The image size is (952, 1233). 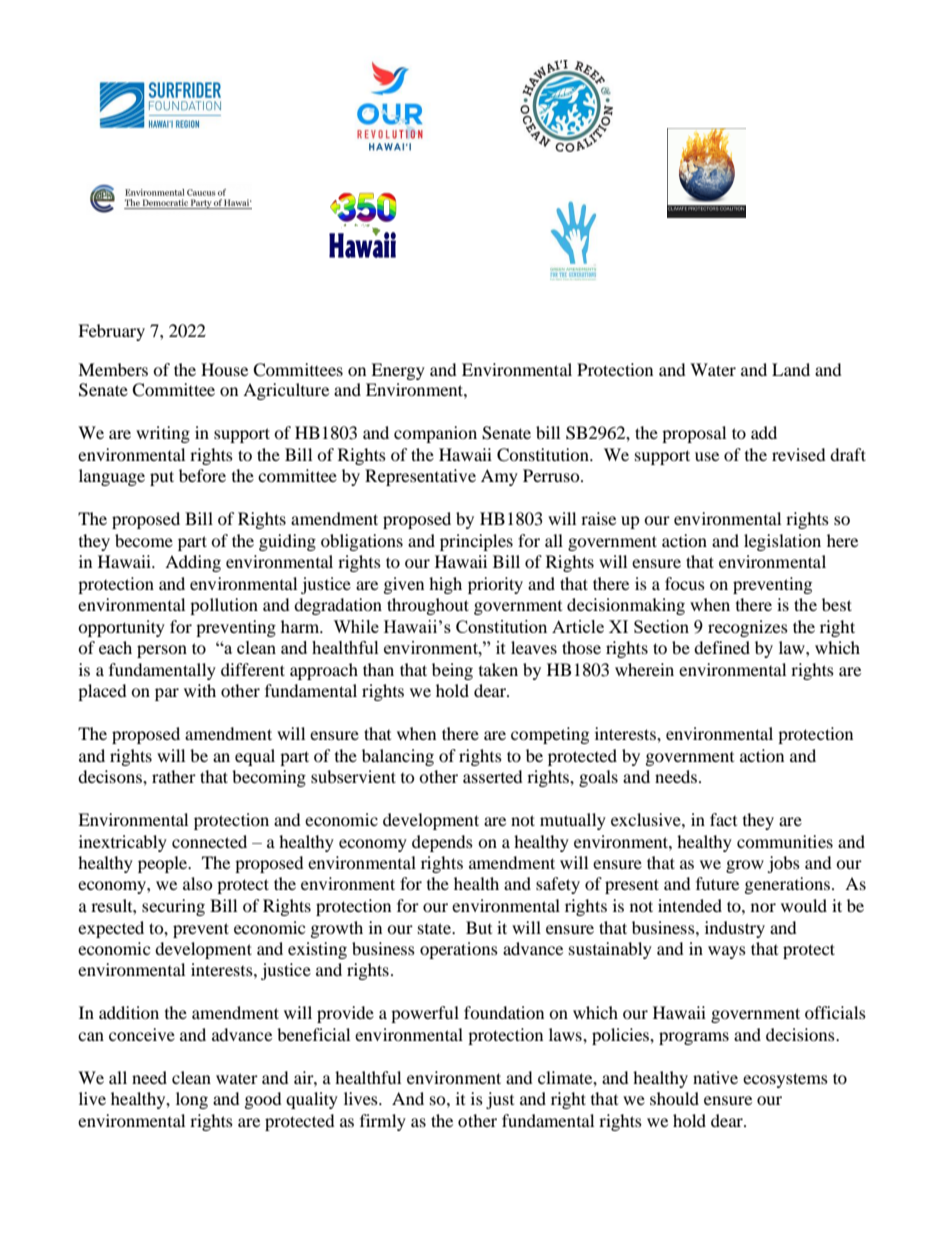 I want to click on people, so click(x=164, y=864).
